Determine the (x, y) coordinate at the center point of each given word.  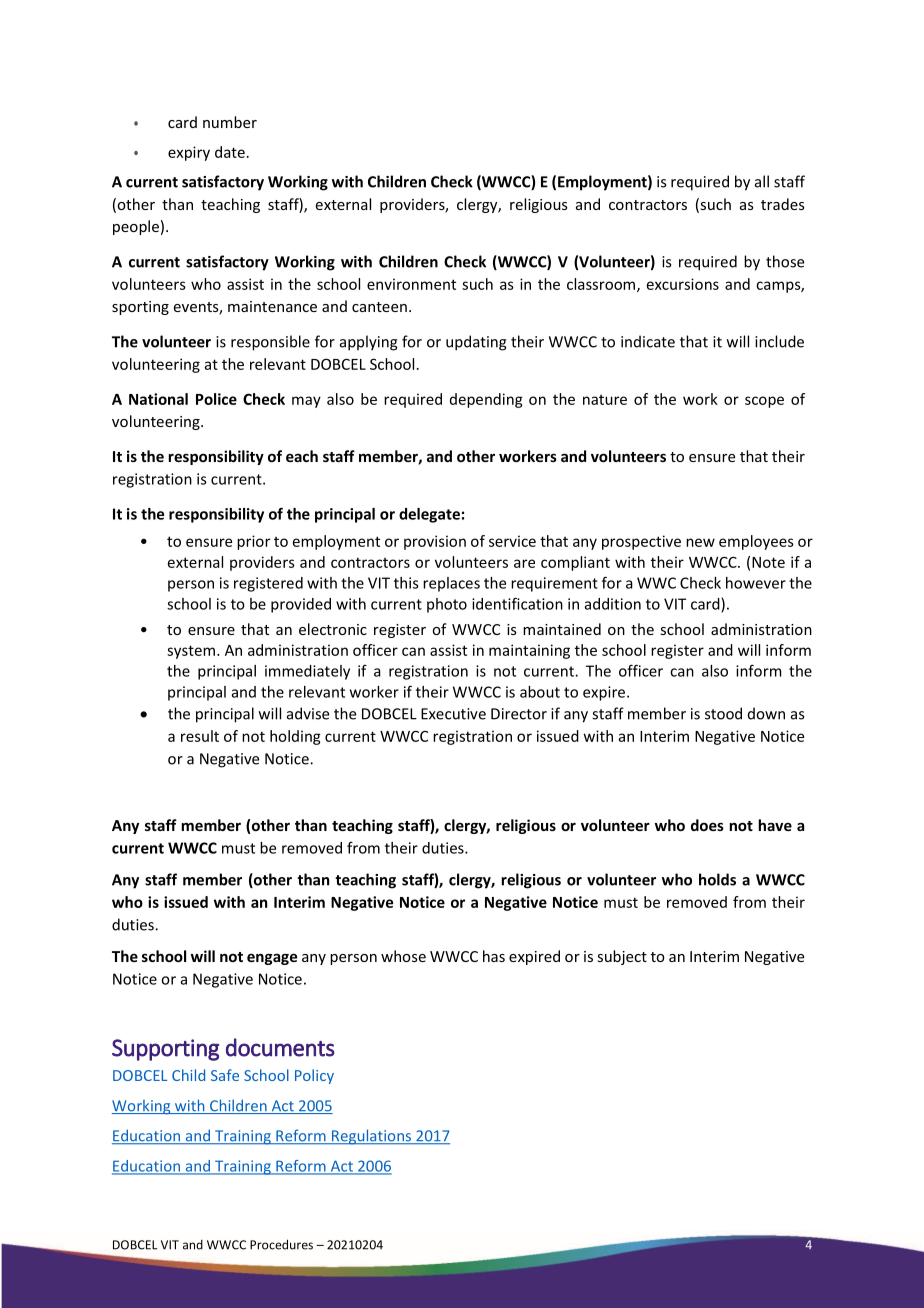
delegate (429, 515)
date (230, 152)
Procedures (281, 1244)
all (762, 181)
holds (717, 879)
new (700, 542)
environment (411, 284)
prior (253, 542)
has (494, 956)
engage (272, 959)
